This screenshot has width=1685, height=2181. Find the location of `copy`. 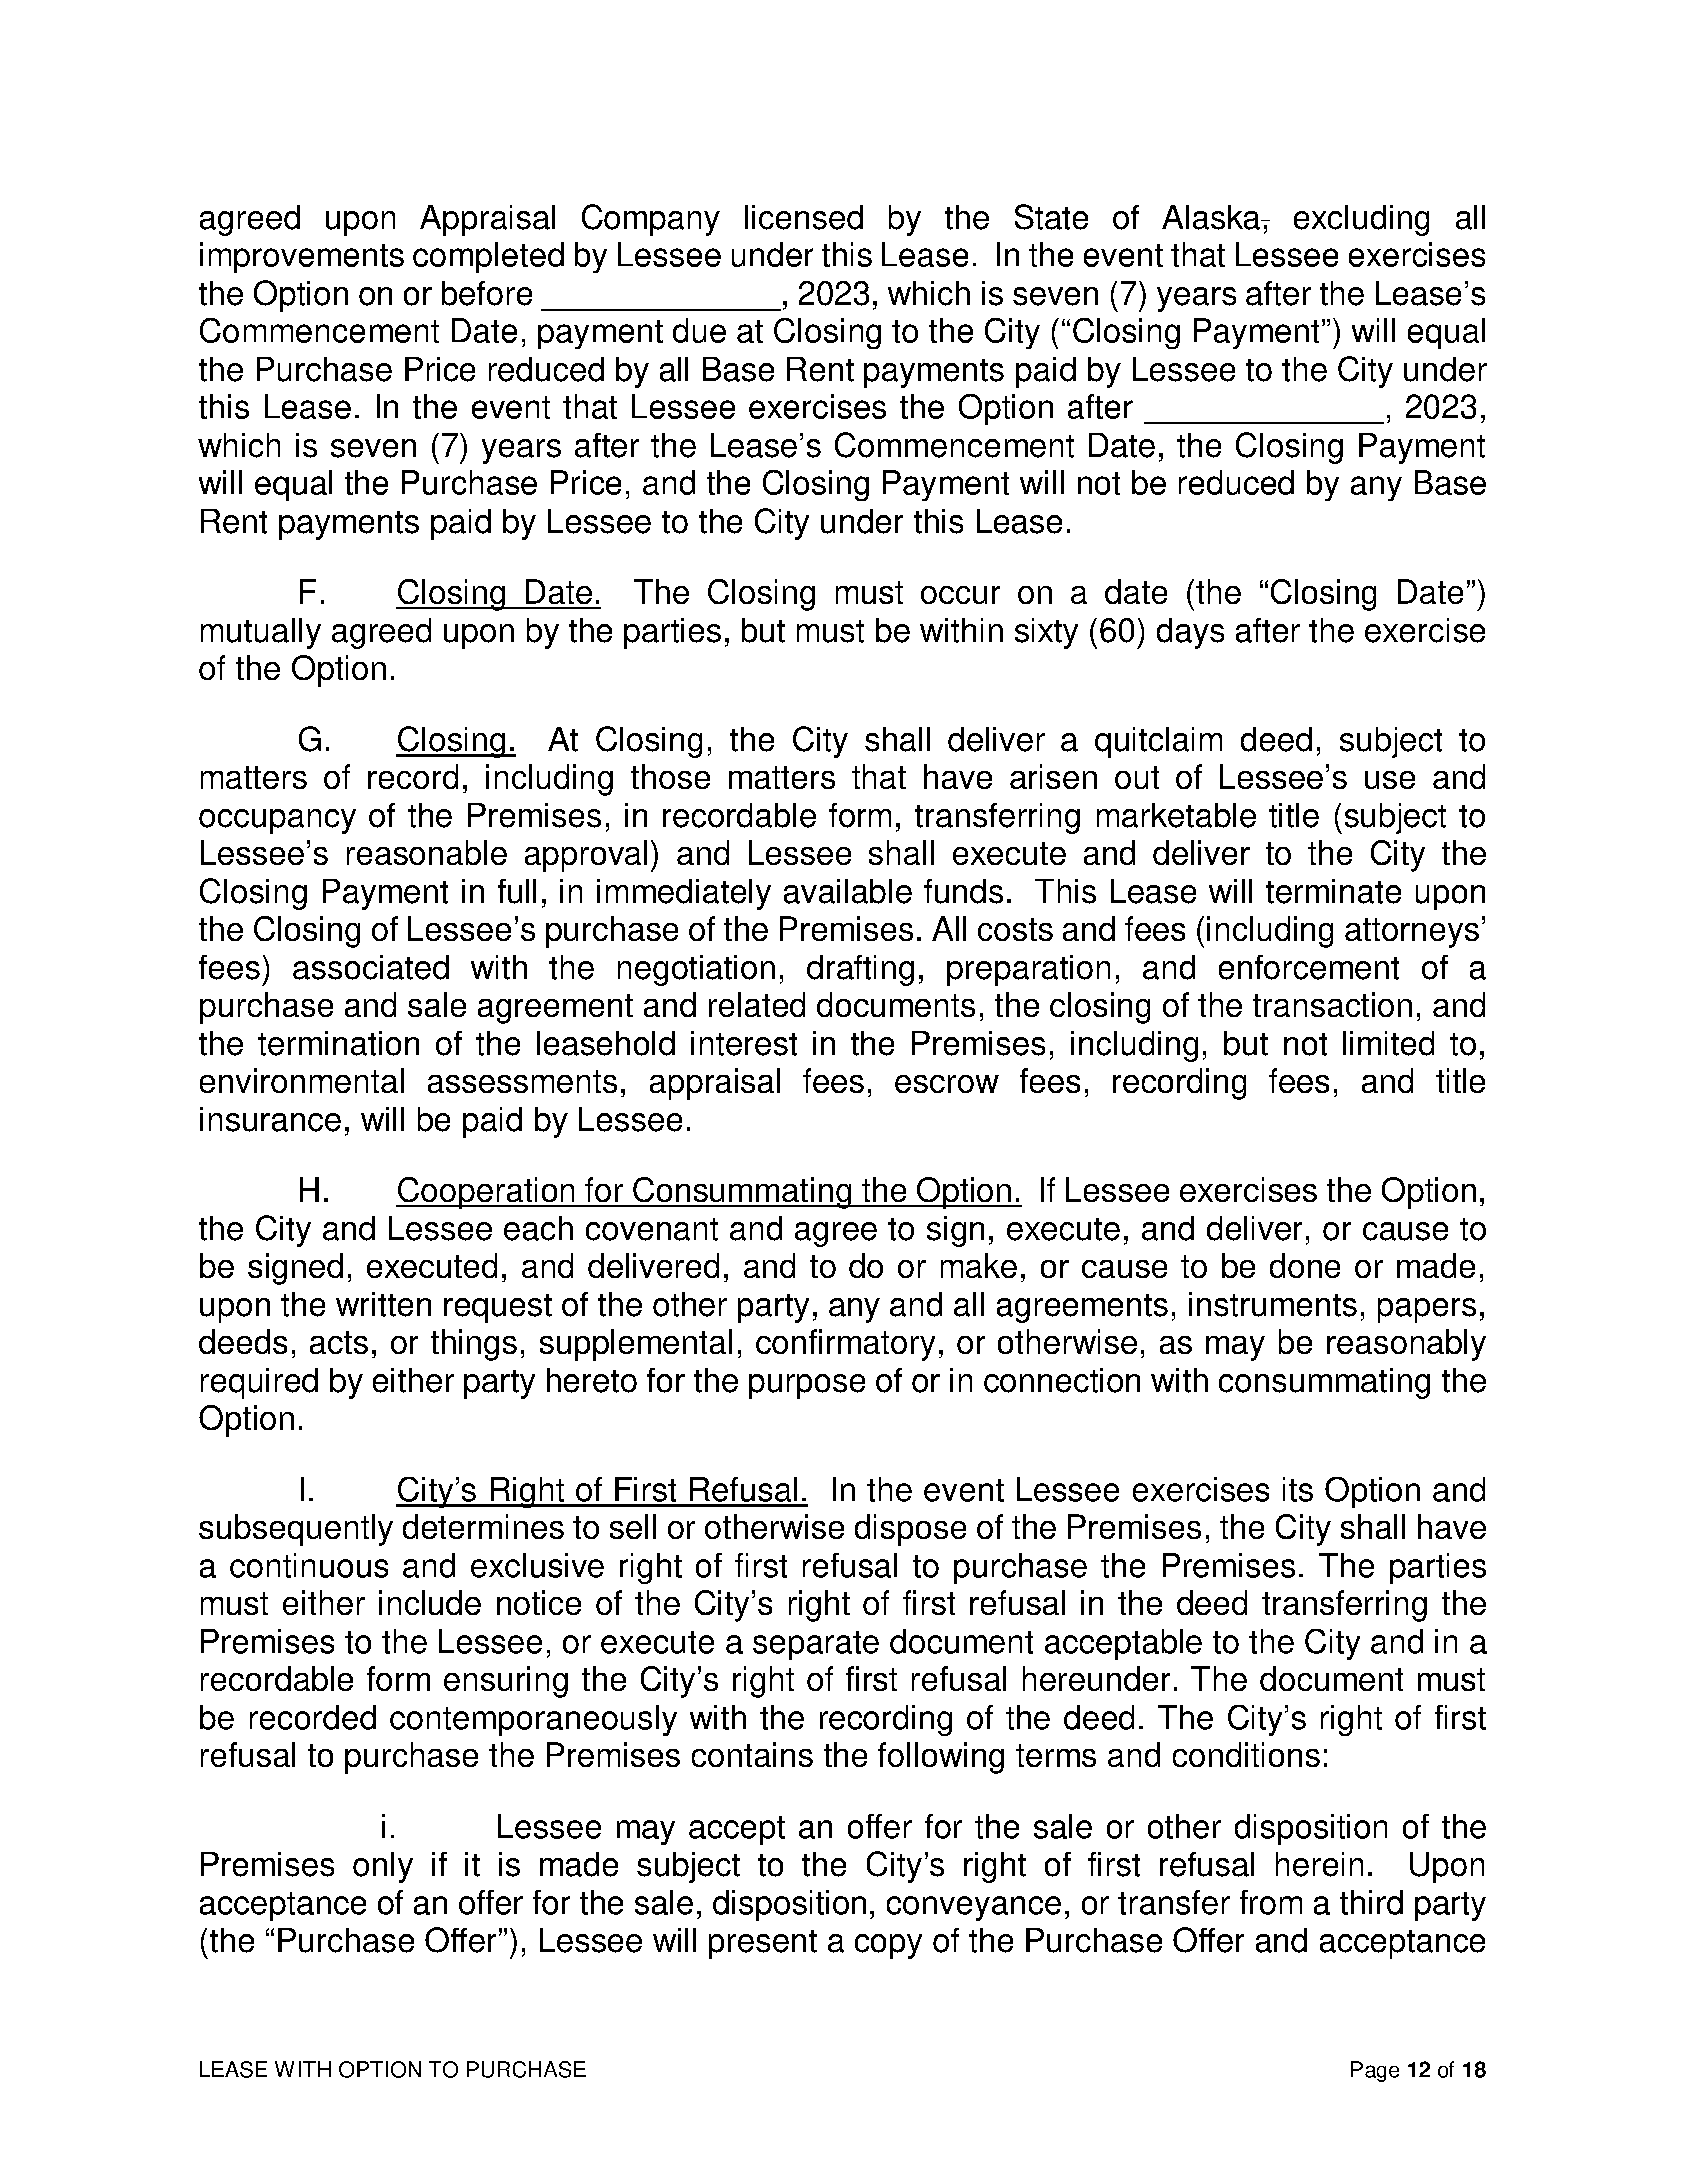

copy is located at coordinates (888, 1946).
